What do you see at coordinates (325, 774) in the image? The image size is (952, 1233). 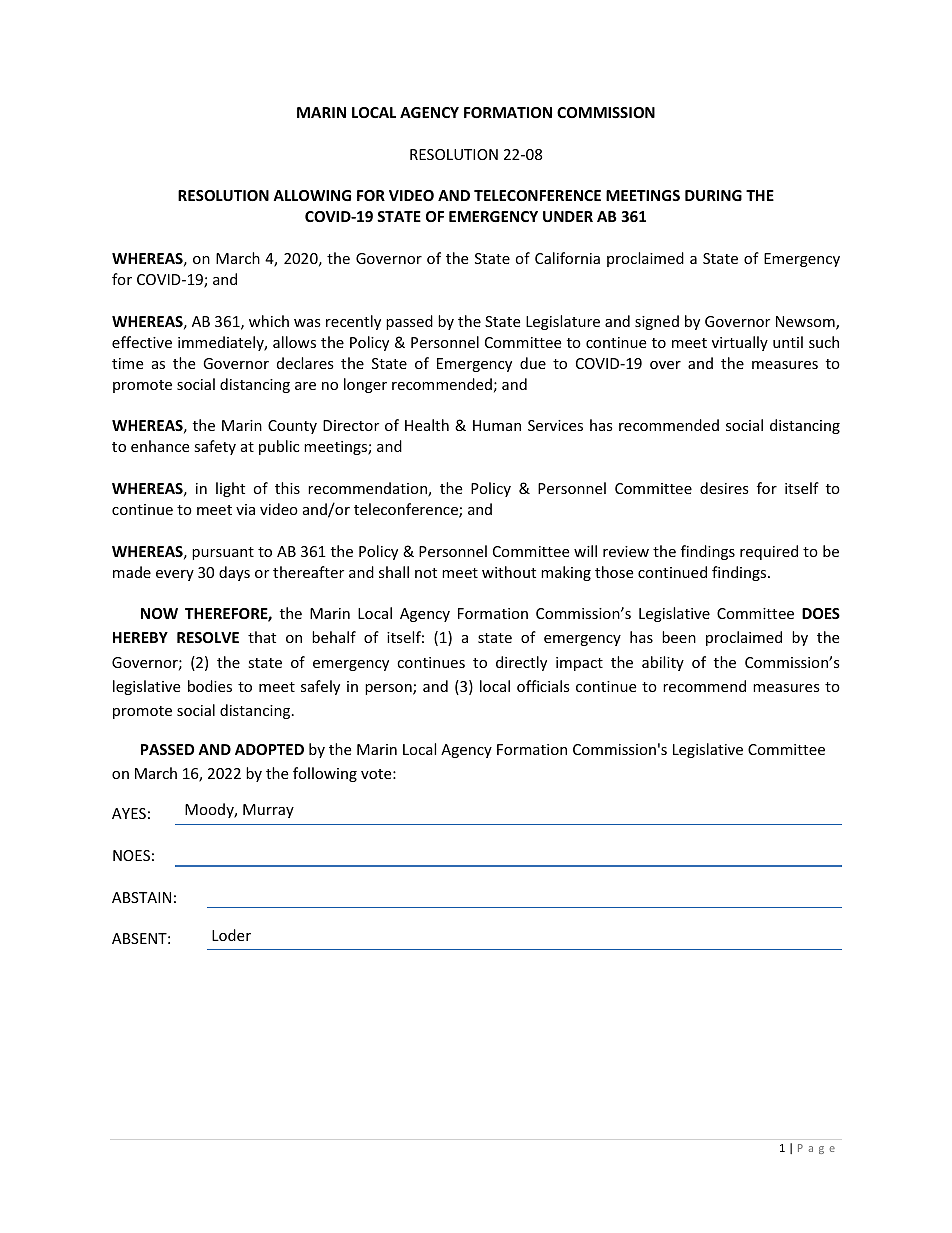 I see `following` at bounding box center [325, 774].
